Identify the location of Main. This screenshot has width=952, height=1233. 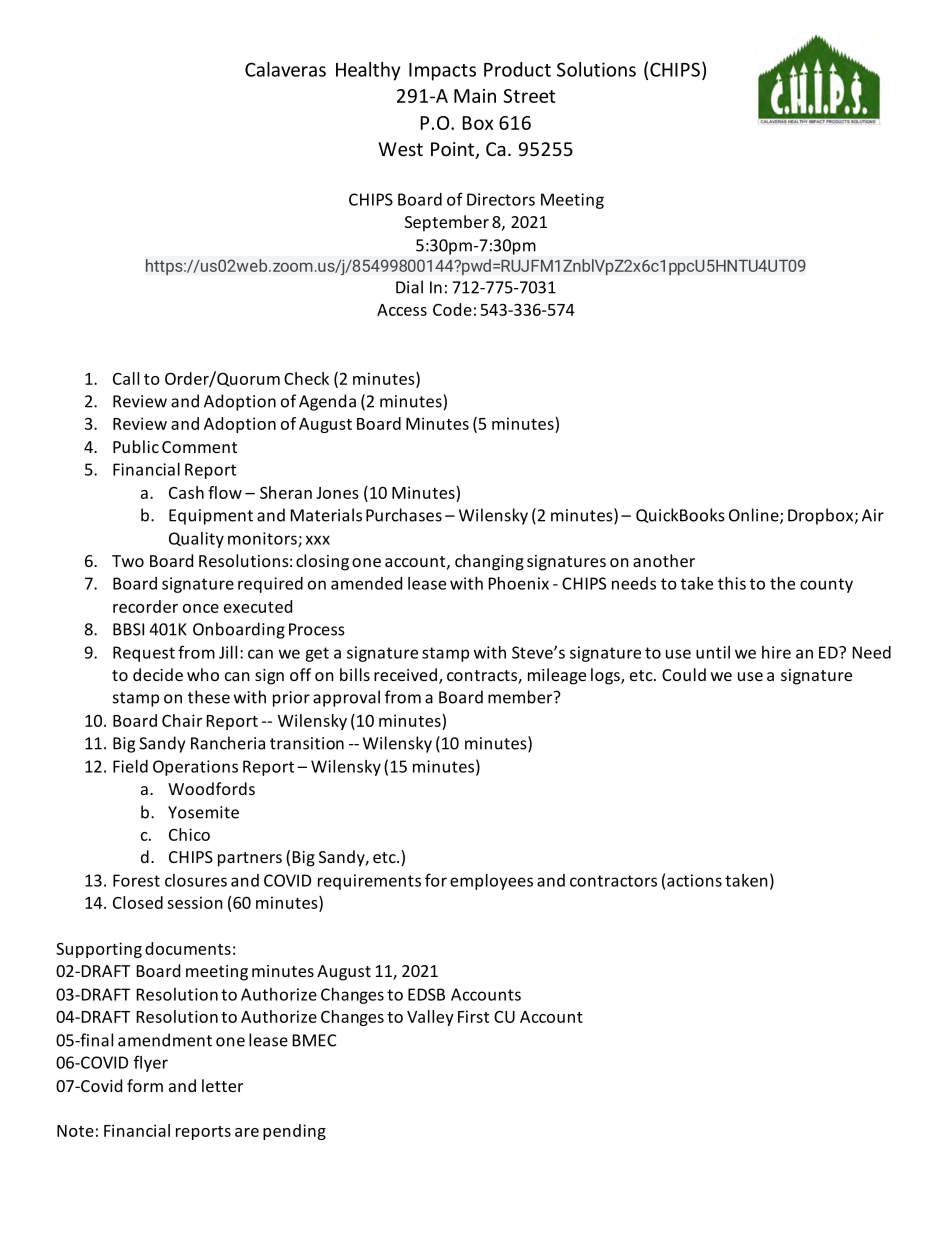
(475, 96).
